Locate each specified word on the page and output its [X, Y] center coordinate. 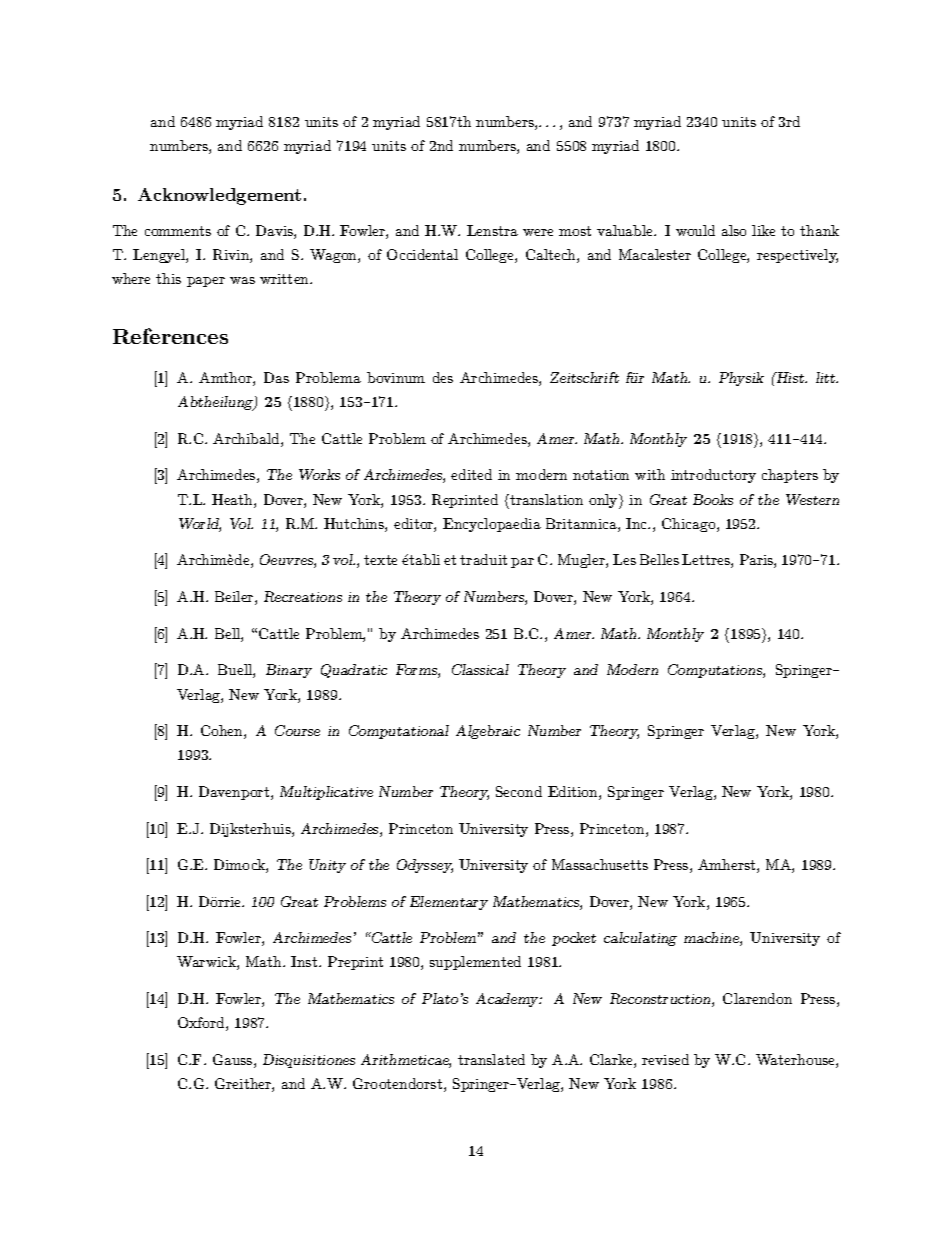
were [538, 232]
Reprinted [465, 501]
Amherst [728, 866]
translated [491, 1059]
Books [713, 499]
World [200, 525]
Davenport [235, 793]
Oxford [202, 1024]
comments [178, 231]
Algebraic [488, 732]
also [734, 230]
